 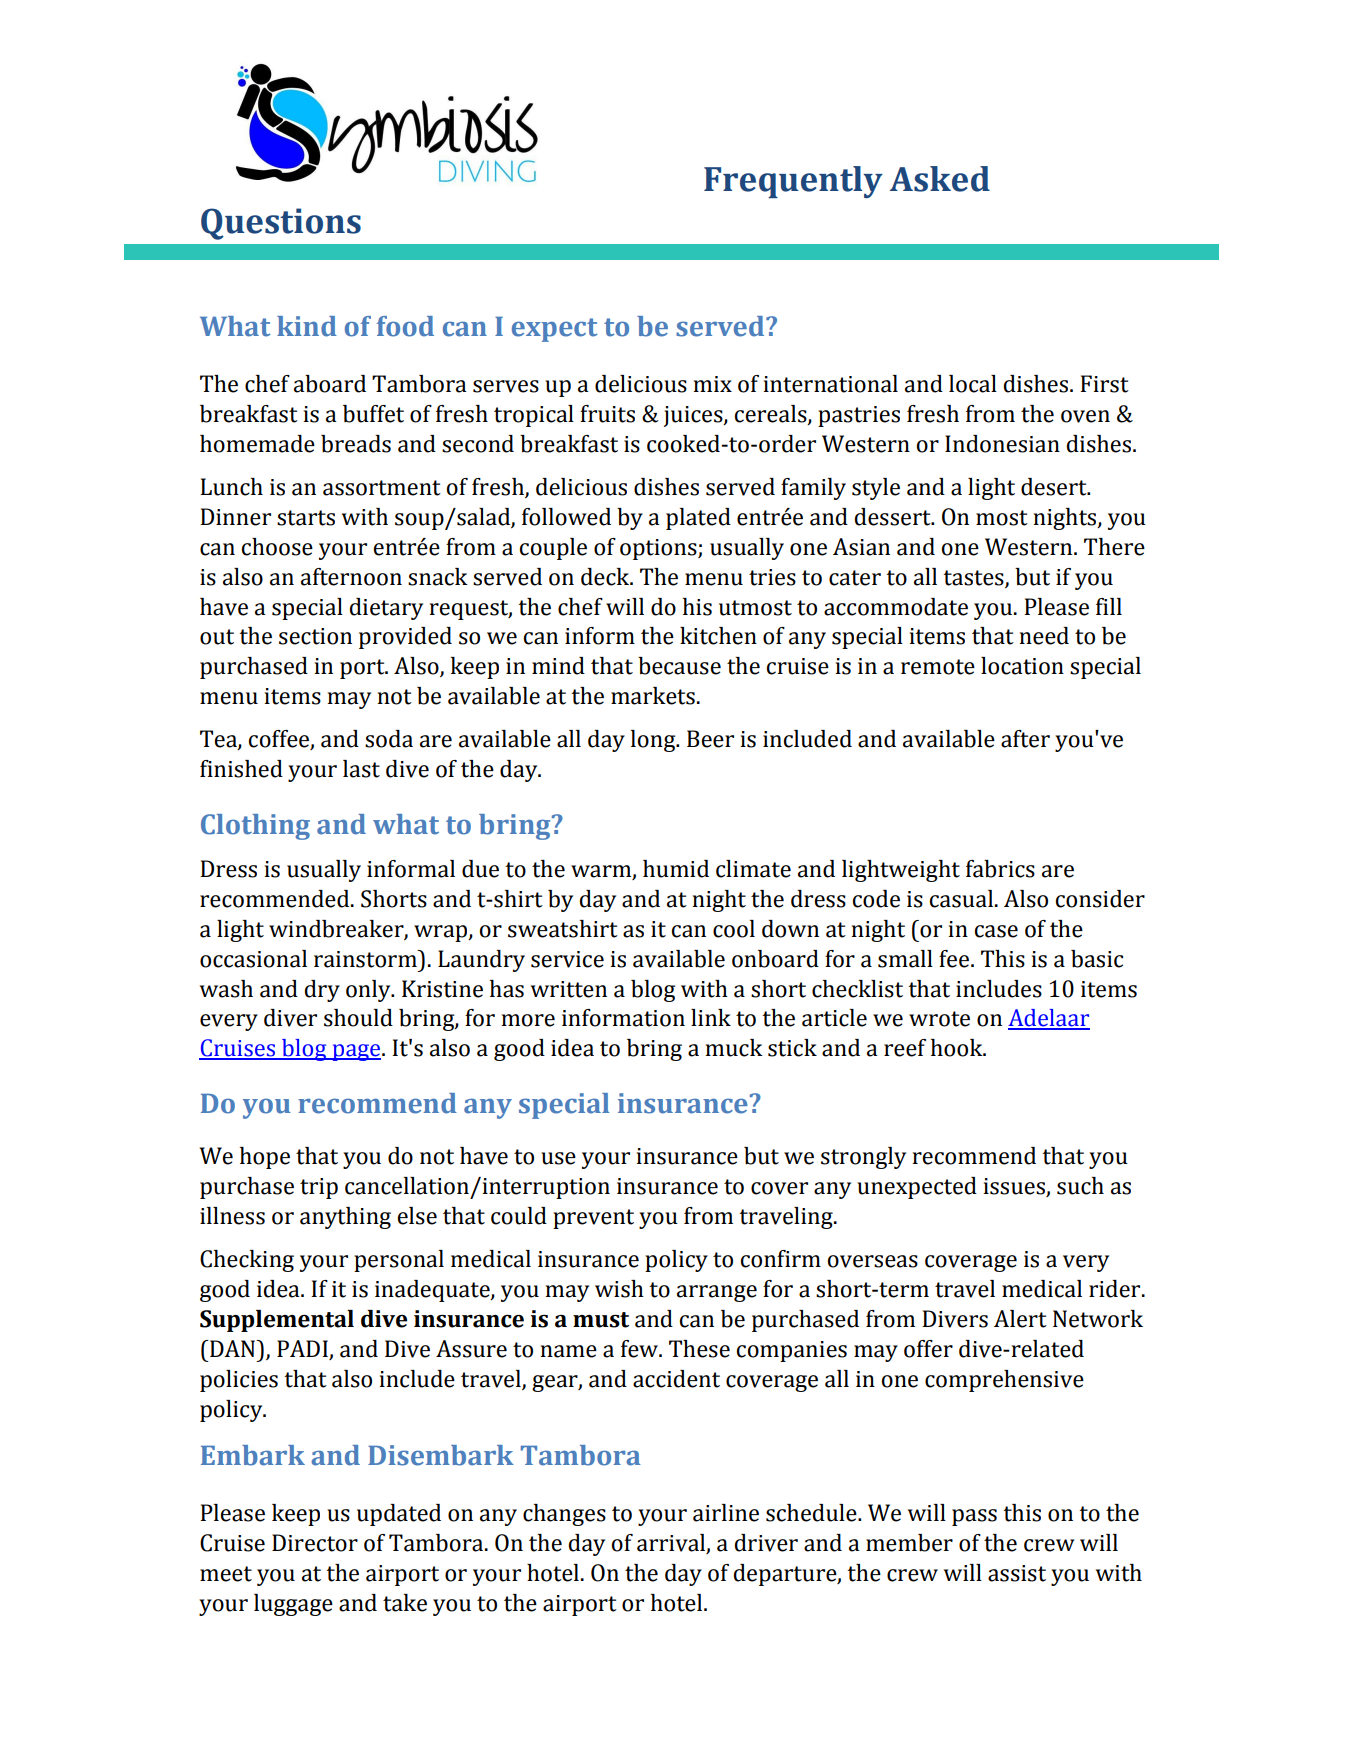 What do you see at coordinates (1017, 1573) in the screenshot?
I see `assist` at bounding box center [1017, 1573].
